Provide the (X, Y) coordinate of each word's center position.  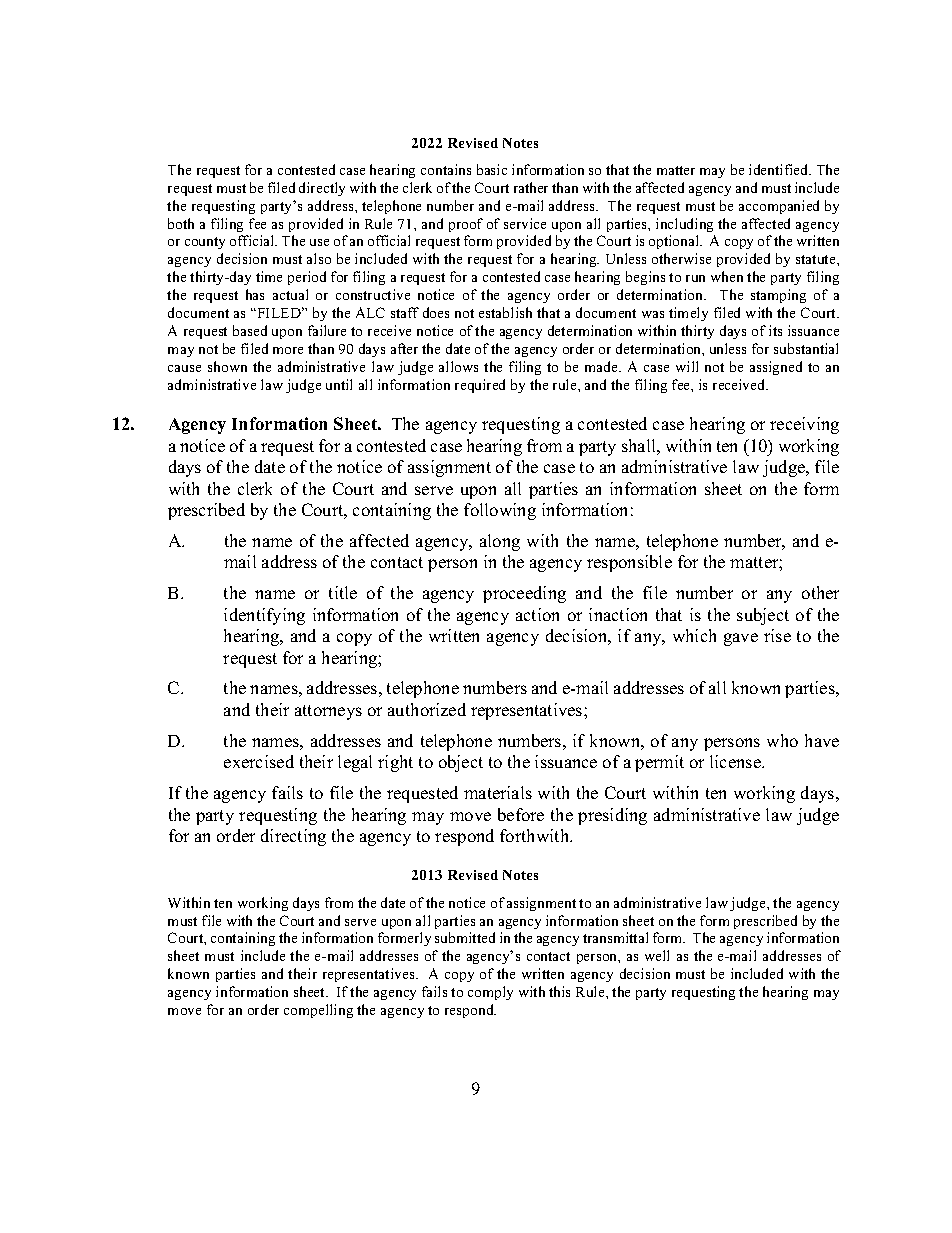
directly (322, 189)
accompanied (779, 207)
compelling (318, 1011)
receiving (804, 425)
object (461, 763)
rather (531, 187)
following (500, 511)
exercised (259, 761)
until (339, 384)
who (782, 740)
